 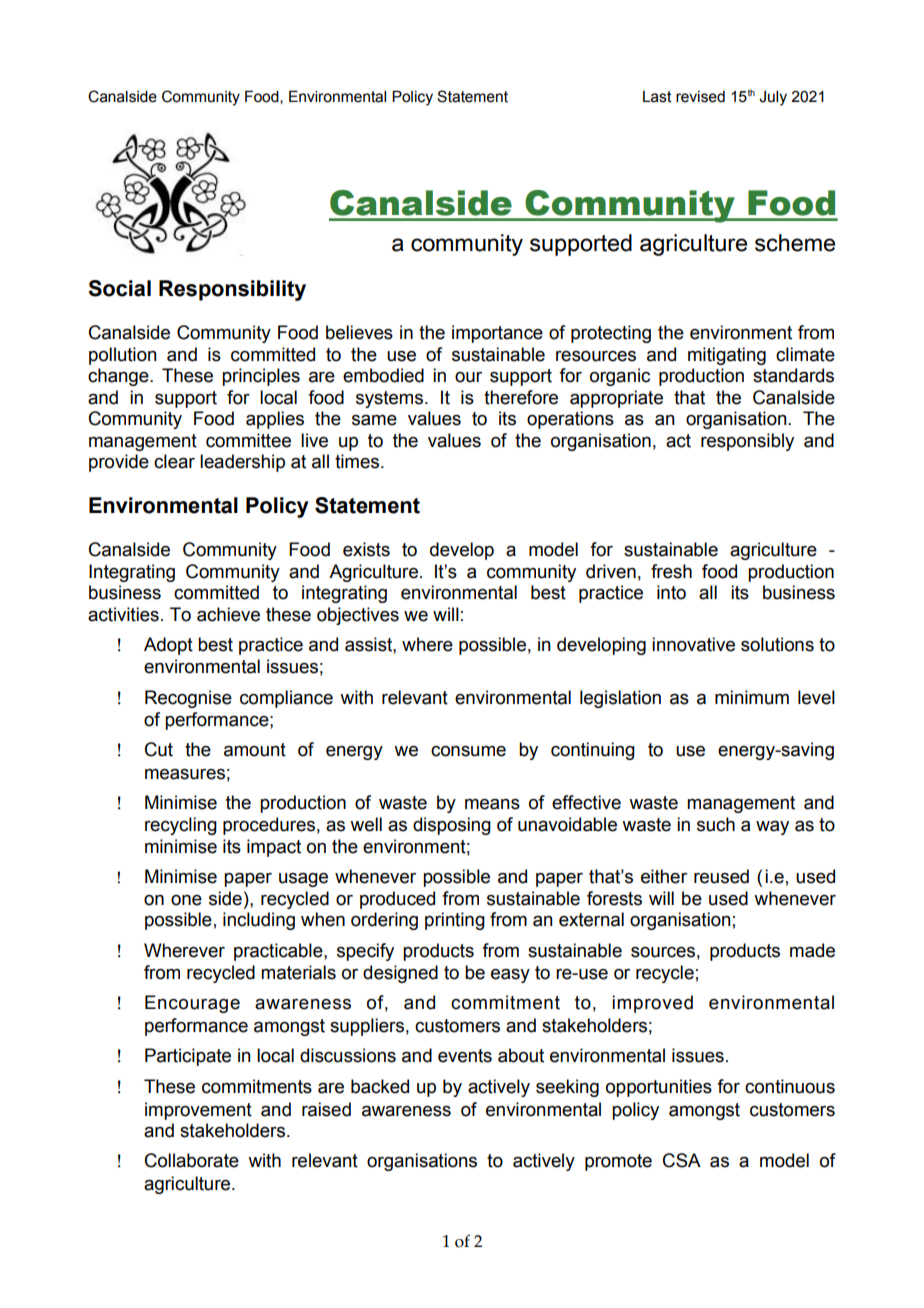 I want to click on one, so click(x=186, y=900).
